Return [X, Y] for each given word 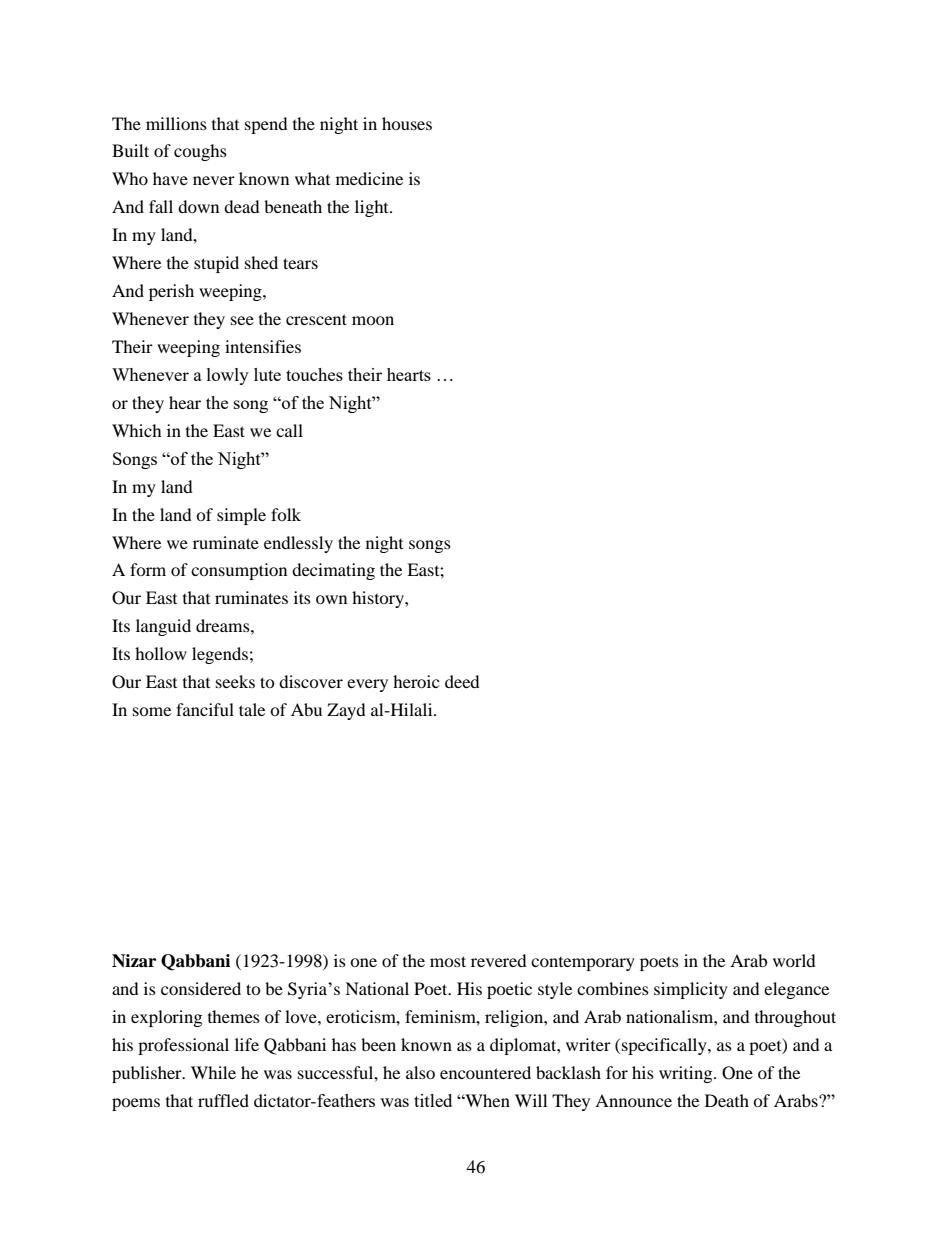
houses [407, 123]
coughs [200, 152]
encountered [485, 1072]
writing [687, 1074]
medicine [369, 178]
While [213, 1072]
